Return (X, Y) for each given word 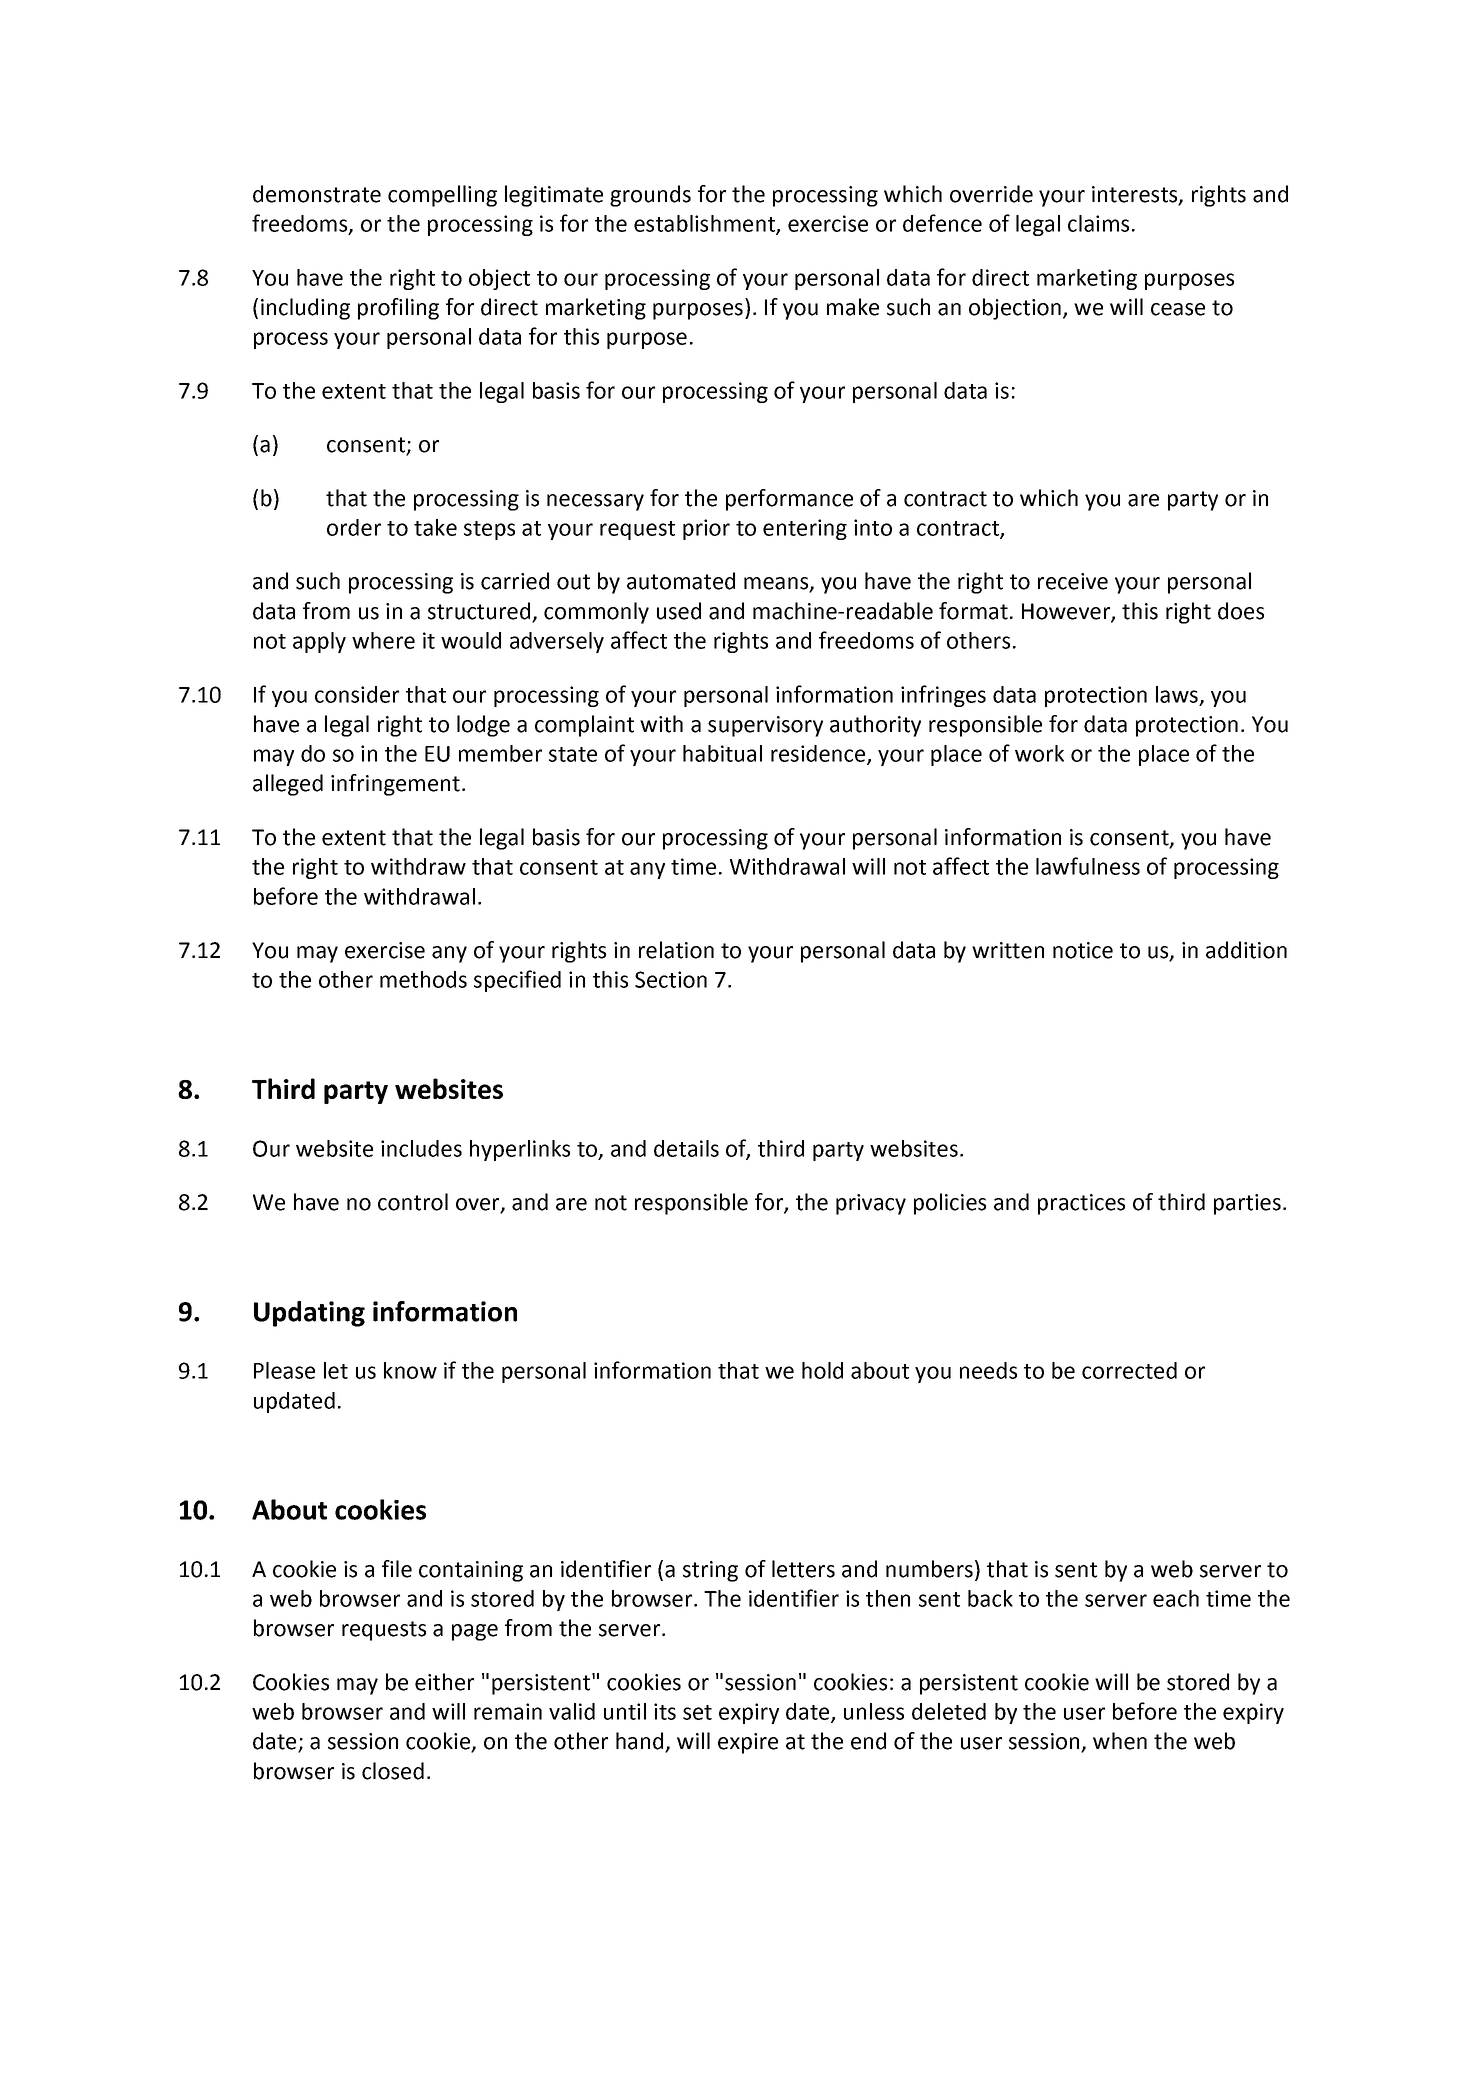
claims (1098, 223)
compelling (442, 196)
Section (671, 979)
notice (1083, 950)
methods (423, 979)
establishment (705, 224)
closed (393, 1771)
